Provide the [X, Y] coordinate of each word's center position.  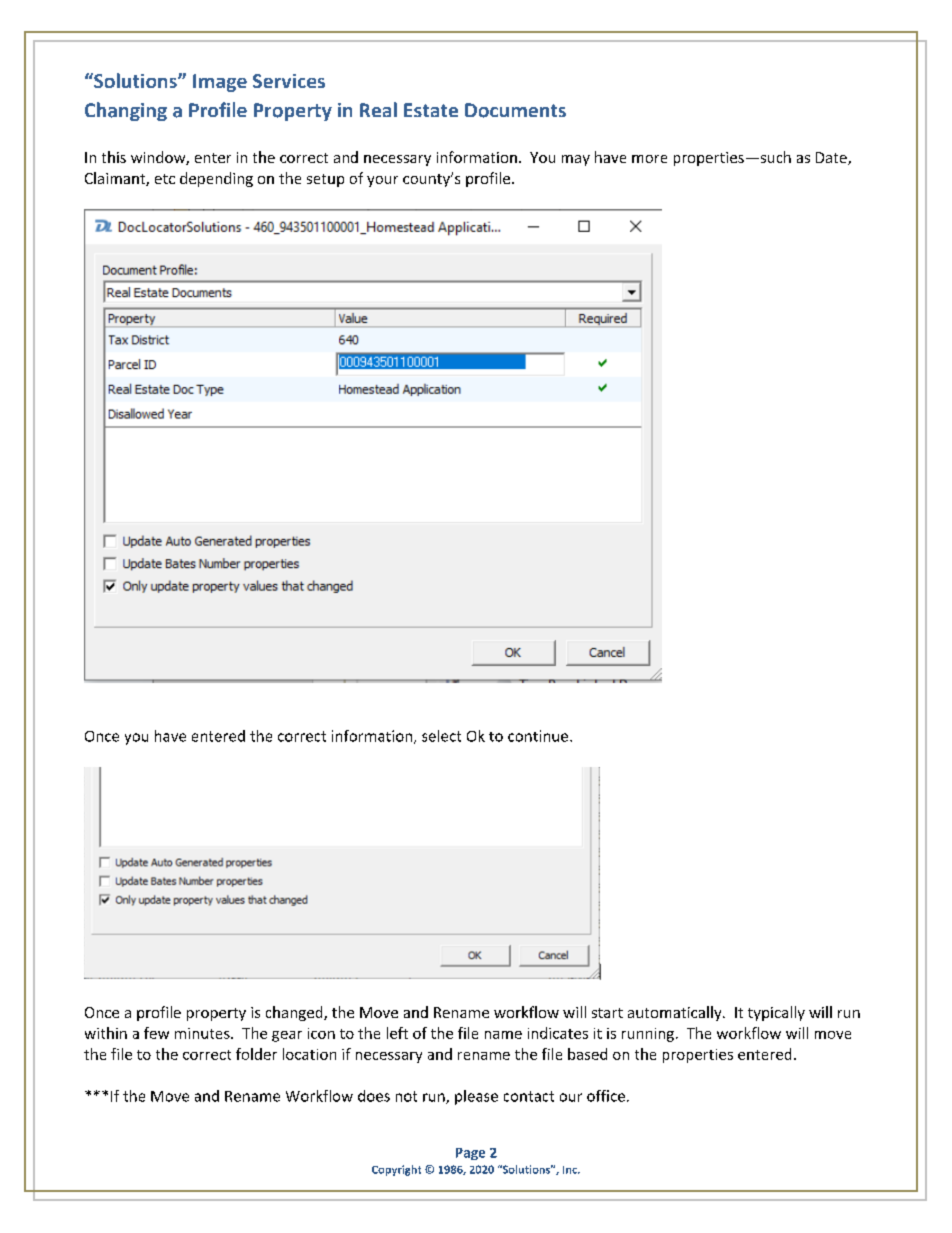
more [649, 159]
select [441, 736]
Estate [431, 110]
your [382, 181]
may [576, 160]
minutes [203, 1033]
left [397, 1033]
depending [216, 179]
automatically [676, 1013]
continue [539, 736]
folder [256, 1054]
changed [295, 1013]
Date [832, 158]
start [607, 1013]
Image [220, 83]
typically [776, 1013]
